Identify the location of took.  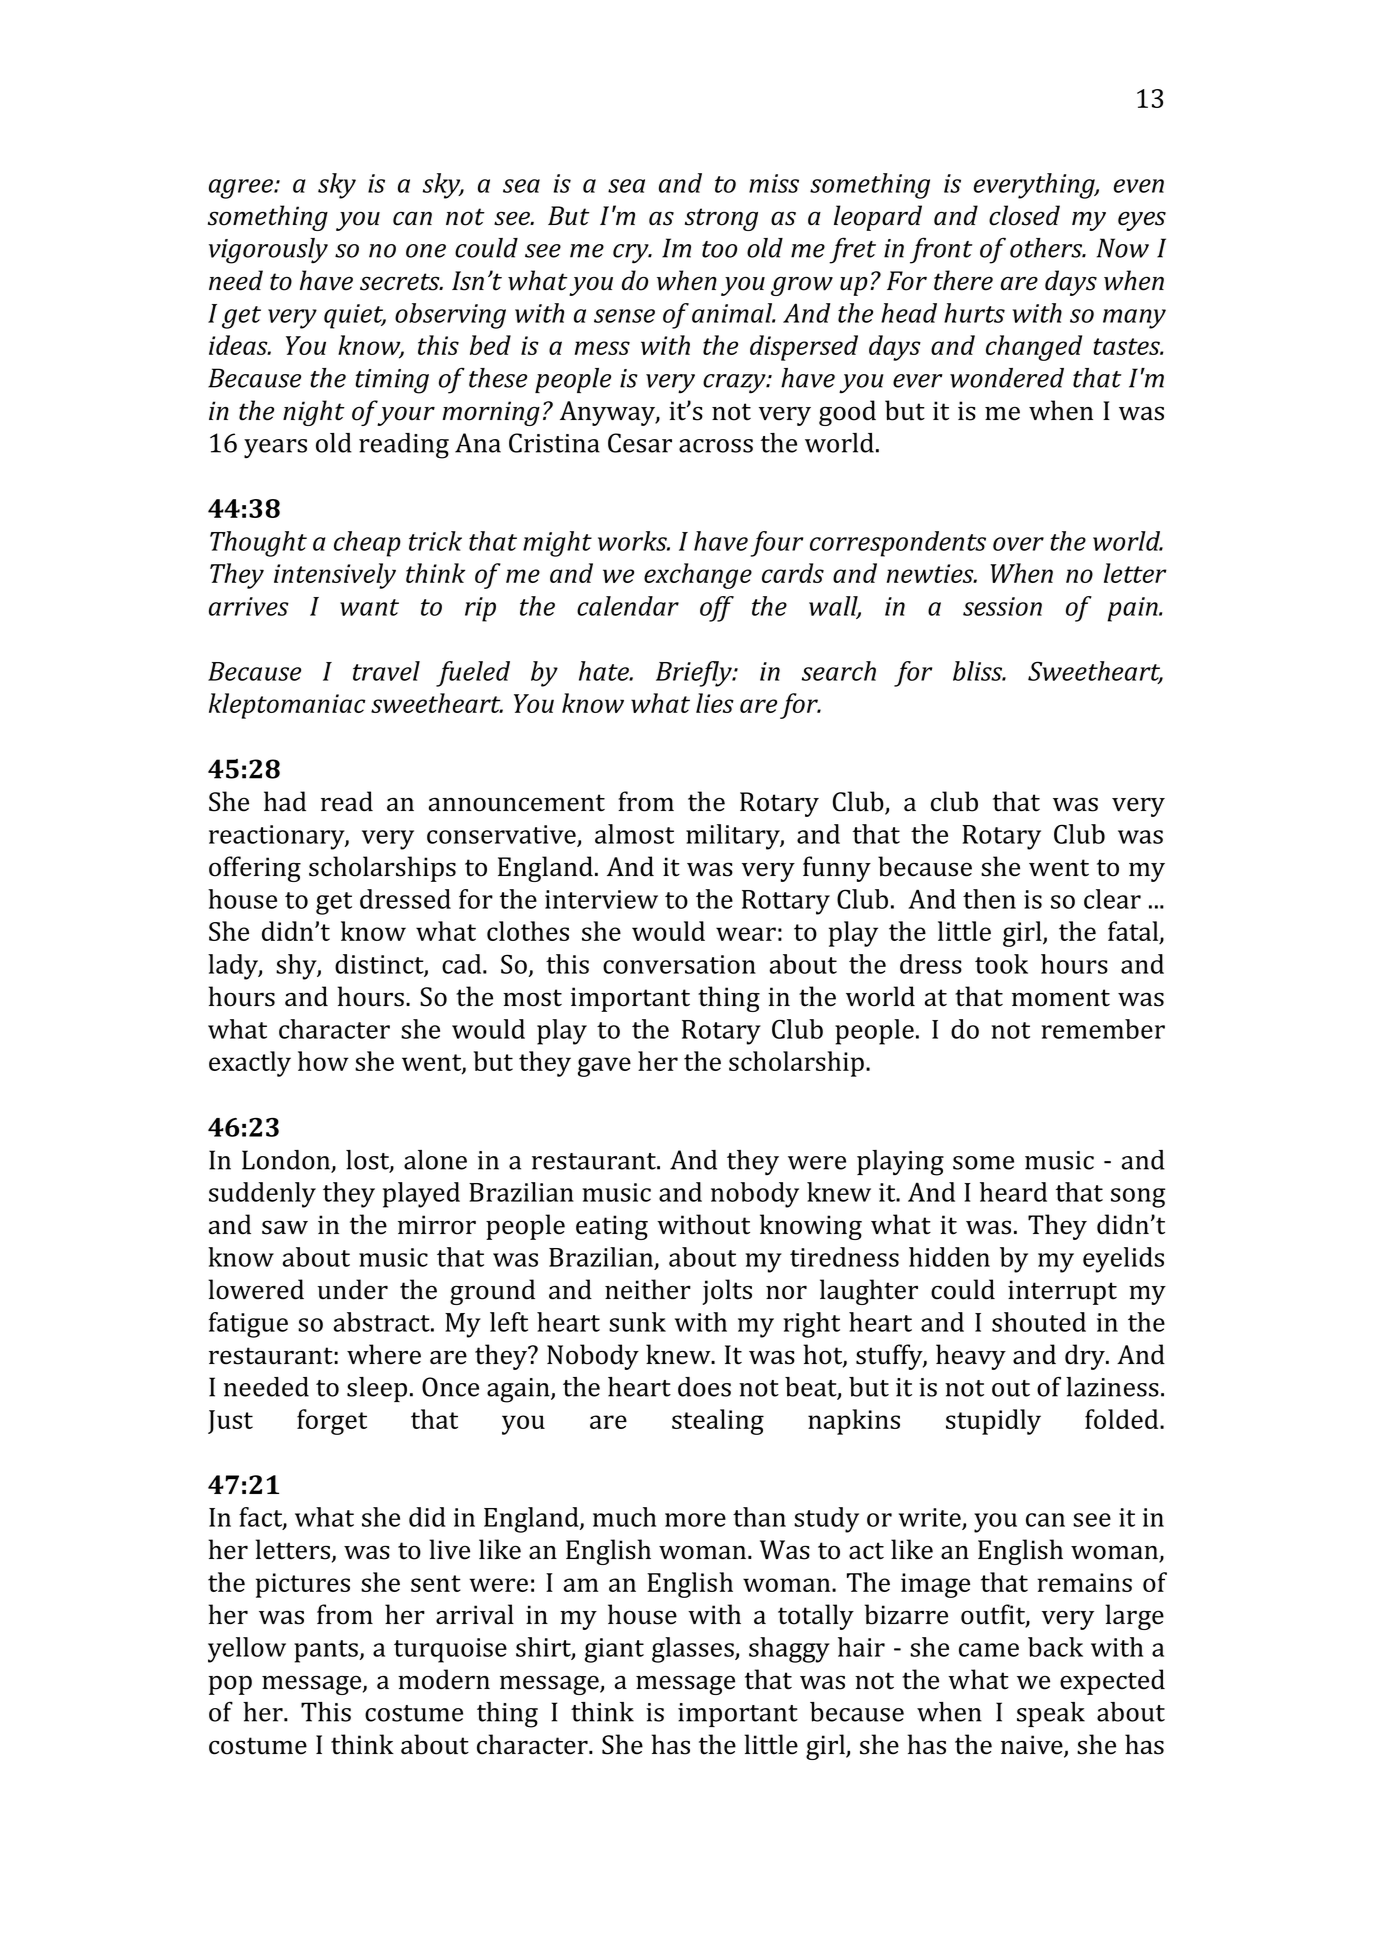
(1001, 964).
